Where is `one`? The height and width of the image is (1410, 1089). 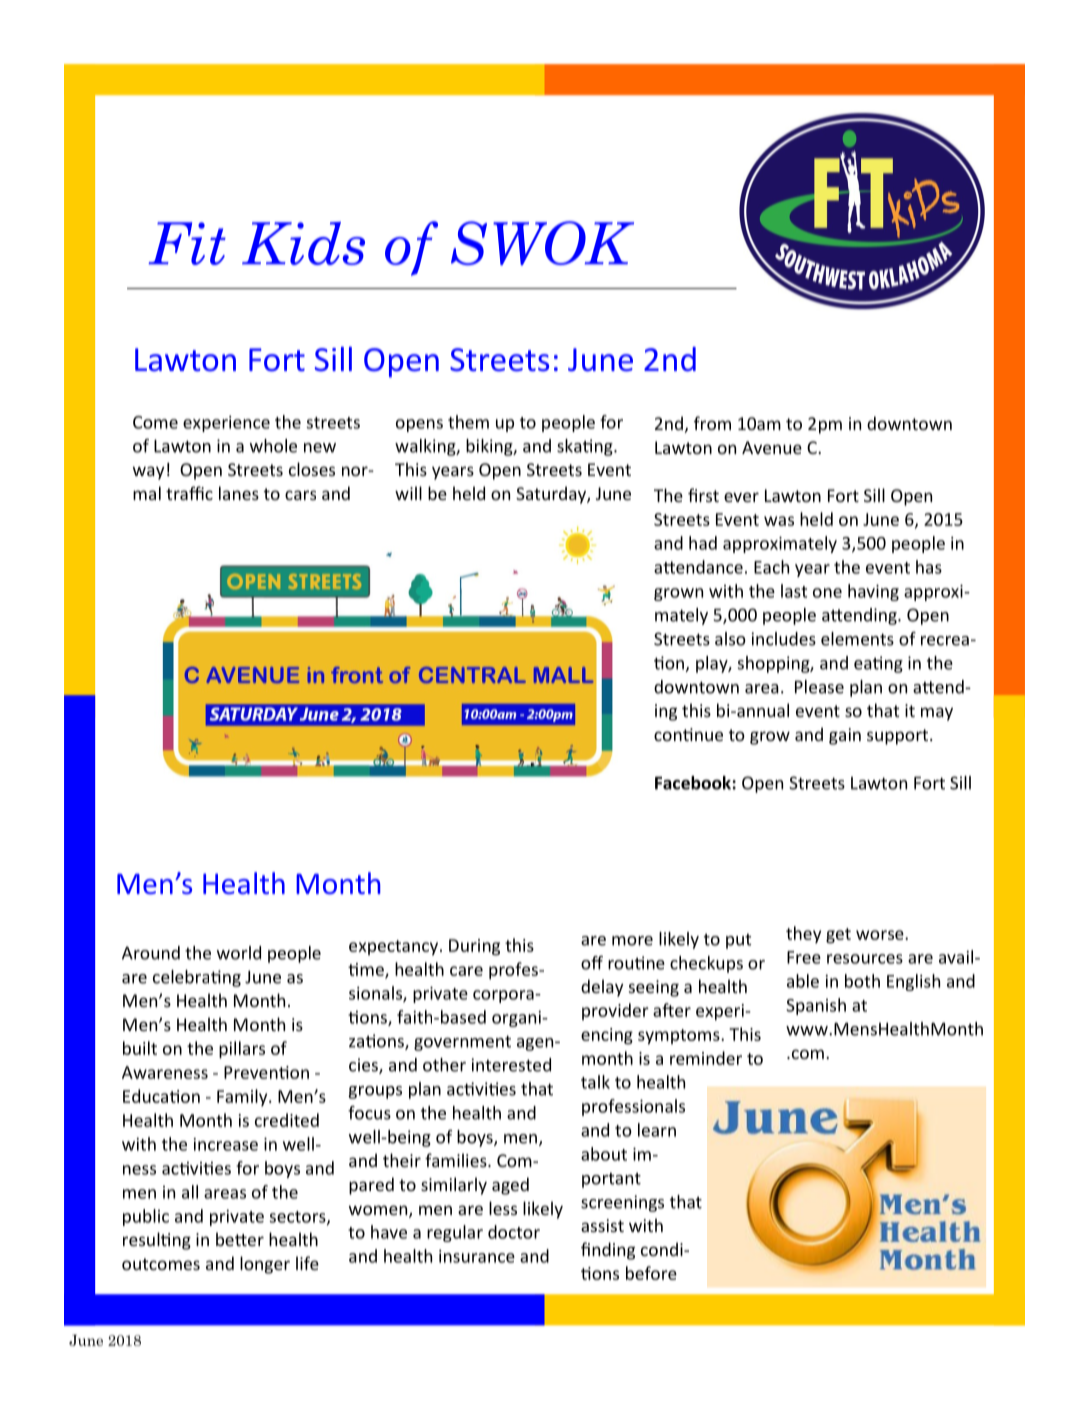 one is located at coordinates (827, 593).
